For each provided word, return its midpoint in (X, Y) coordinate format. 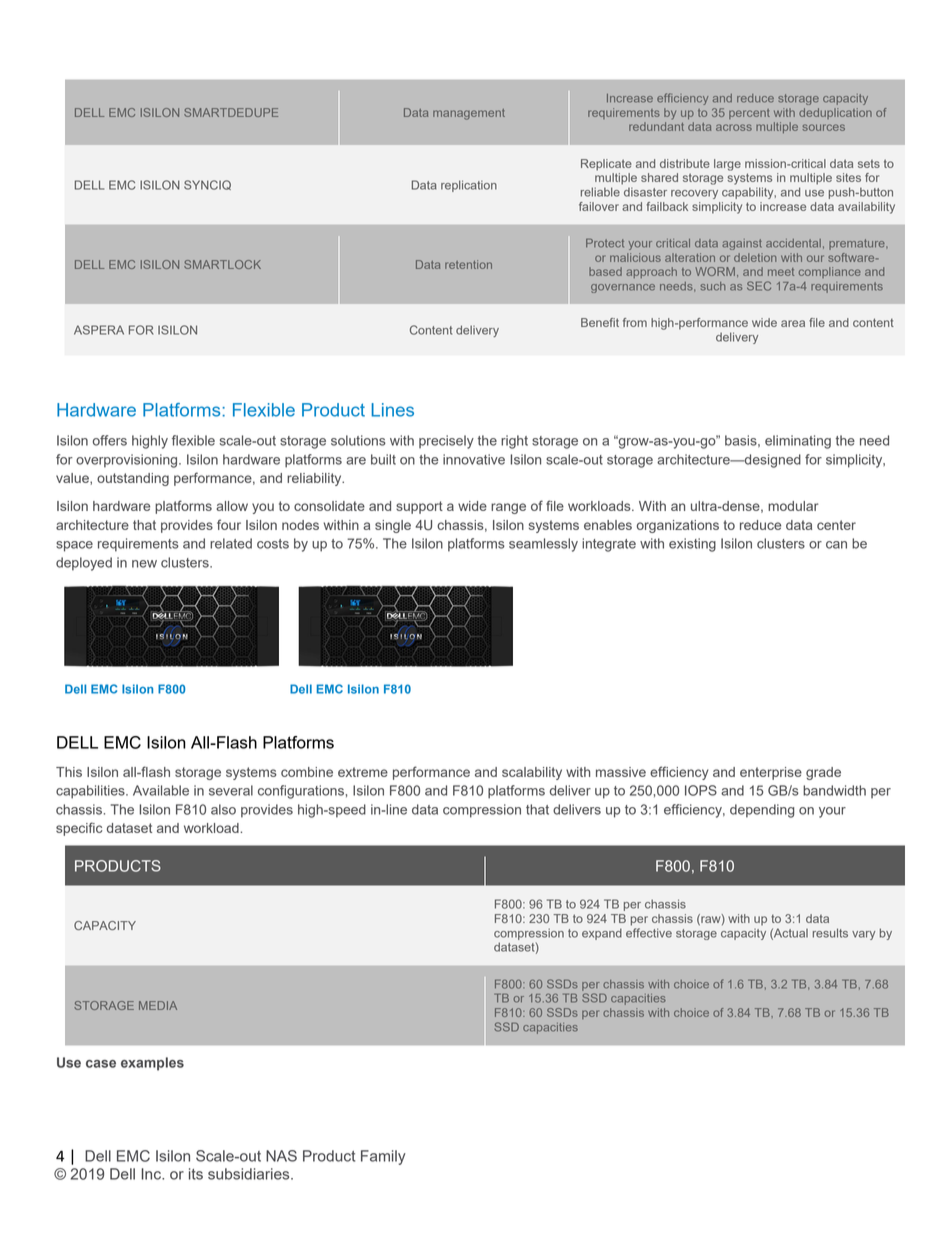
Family (383, 1157)
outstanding (133, 479)
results (830, 933)
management (469, 114)
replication (469, 186)
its (196, 1174)
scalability (532, 773)
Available (161, 790)
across (734, 127)
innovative (474, 459)
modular (793, 506)
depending (762, 811)
